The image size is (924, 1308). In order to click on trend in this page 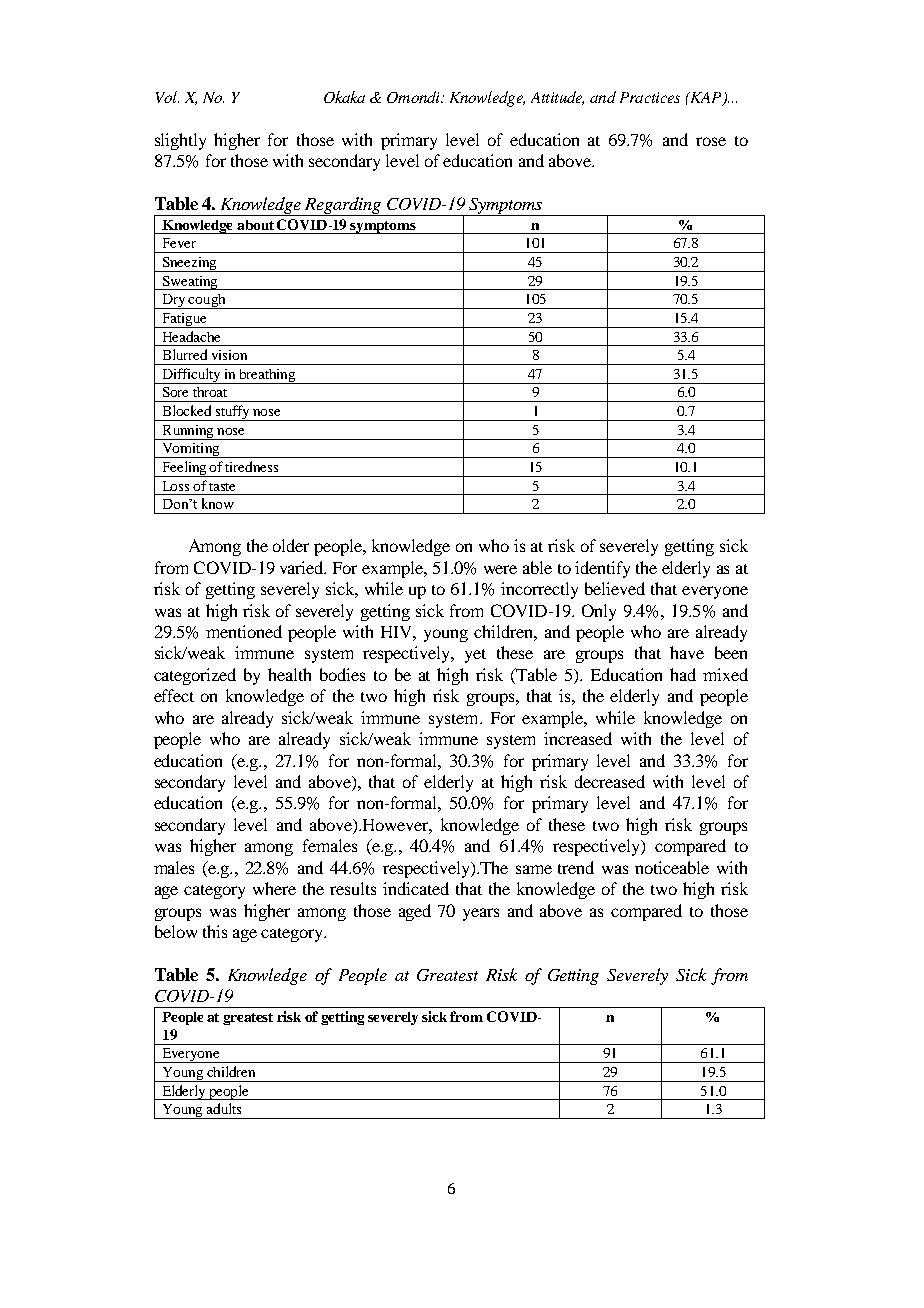, I will do `click(576, 867)`.
